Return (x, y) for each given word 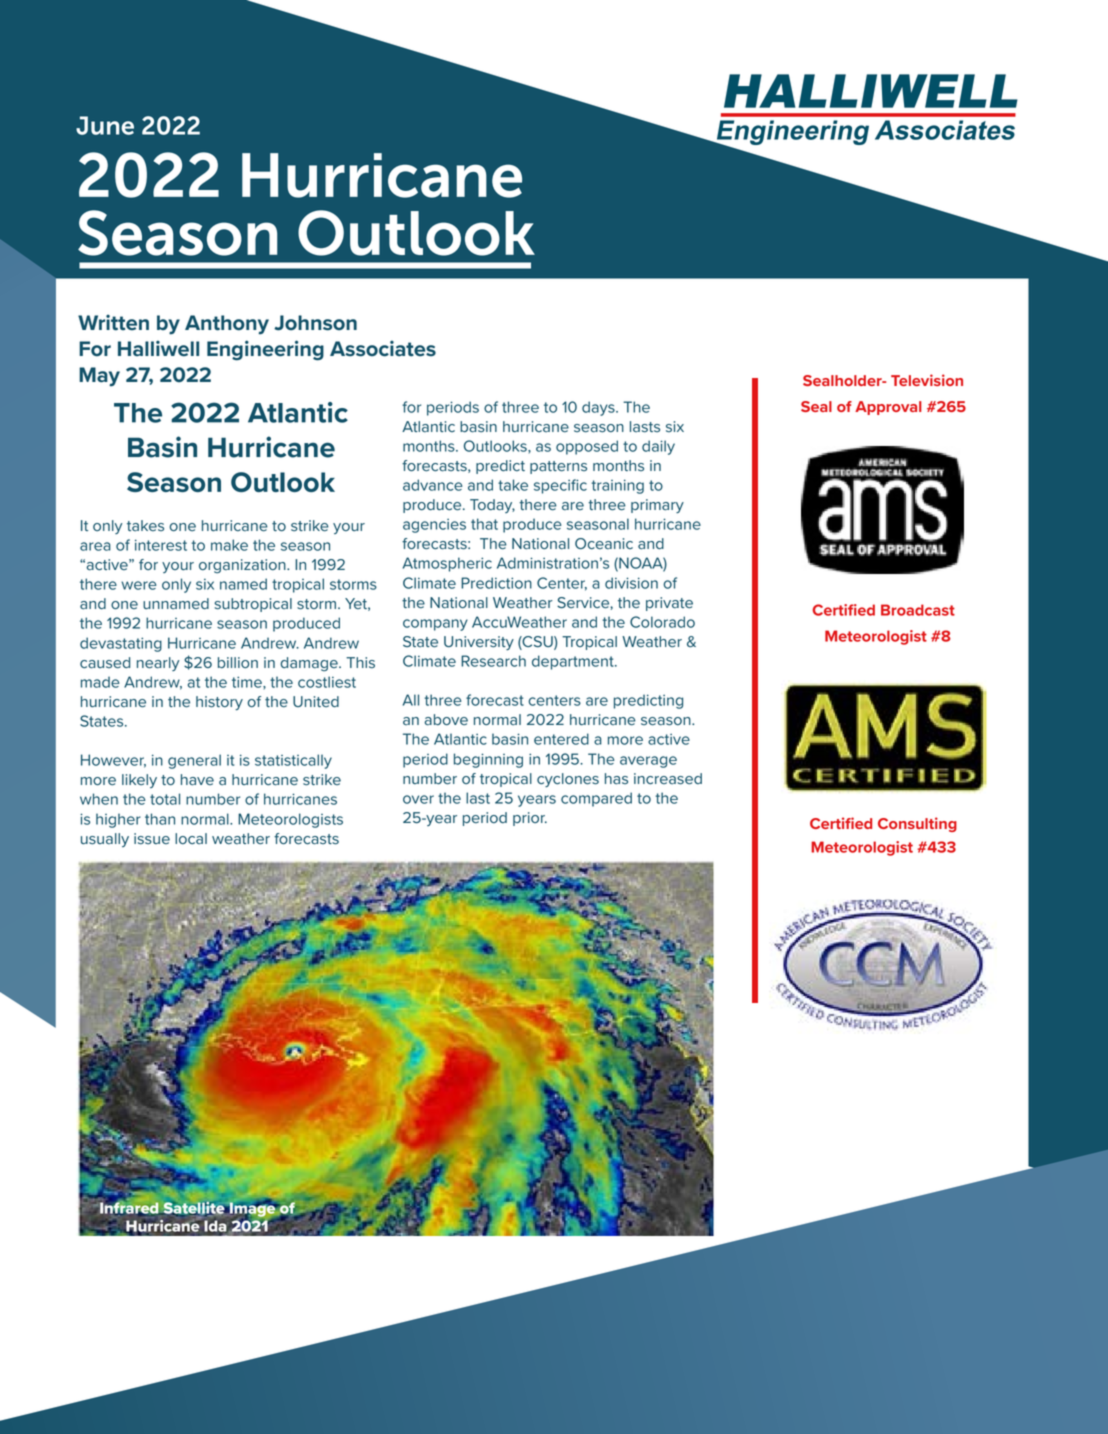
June (105, 125)
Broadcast (918, 610)
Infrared (129, 1208)
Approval (888, 408)
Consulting (917, 824)
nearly (158, 664)
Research (493, 661)
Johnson (315, 323)
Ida (215, 1226)
